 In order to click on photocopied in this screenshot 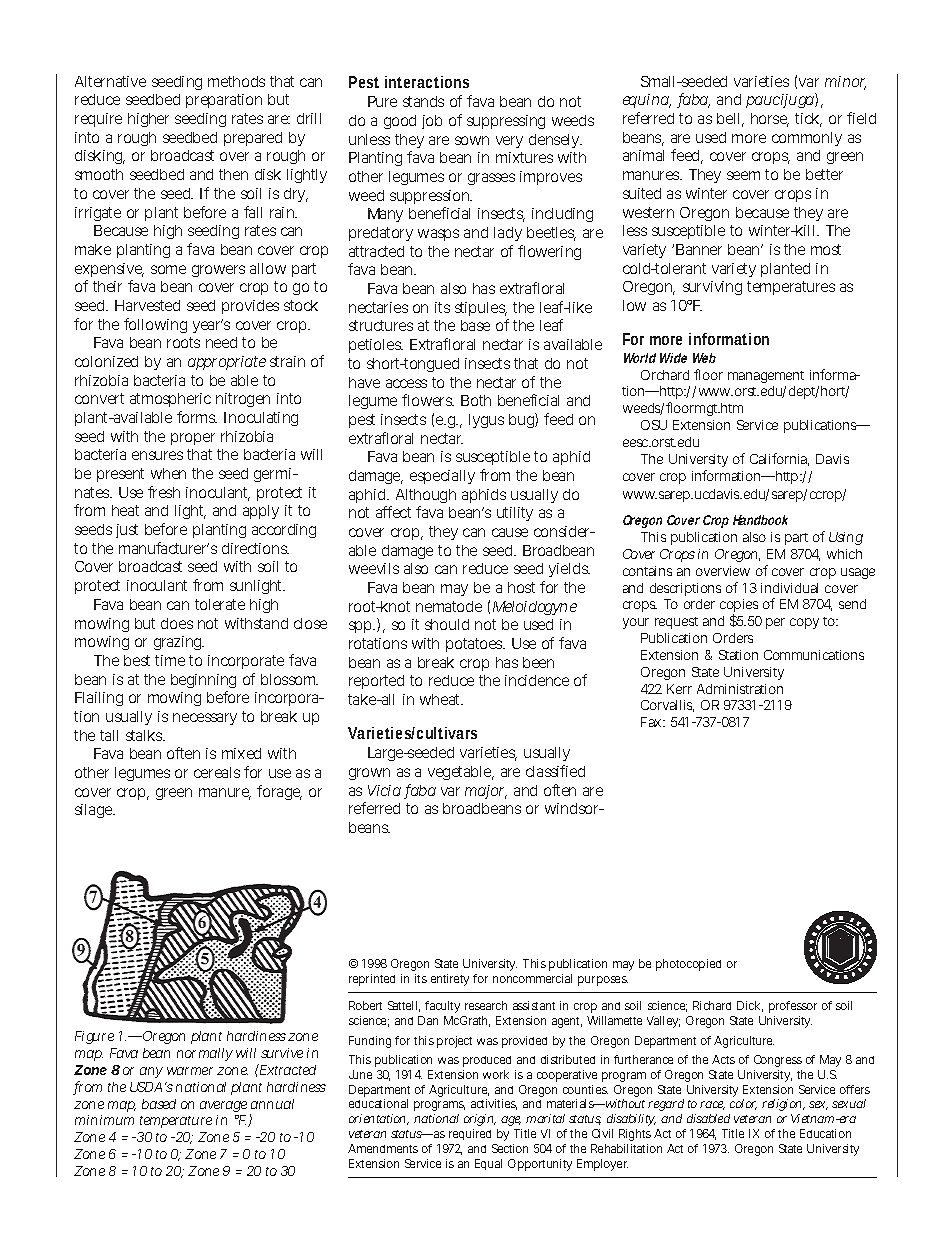, I will do `click(688, 965)`.
